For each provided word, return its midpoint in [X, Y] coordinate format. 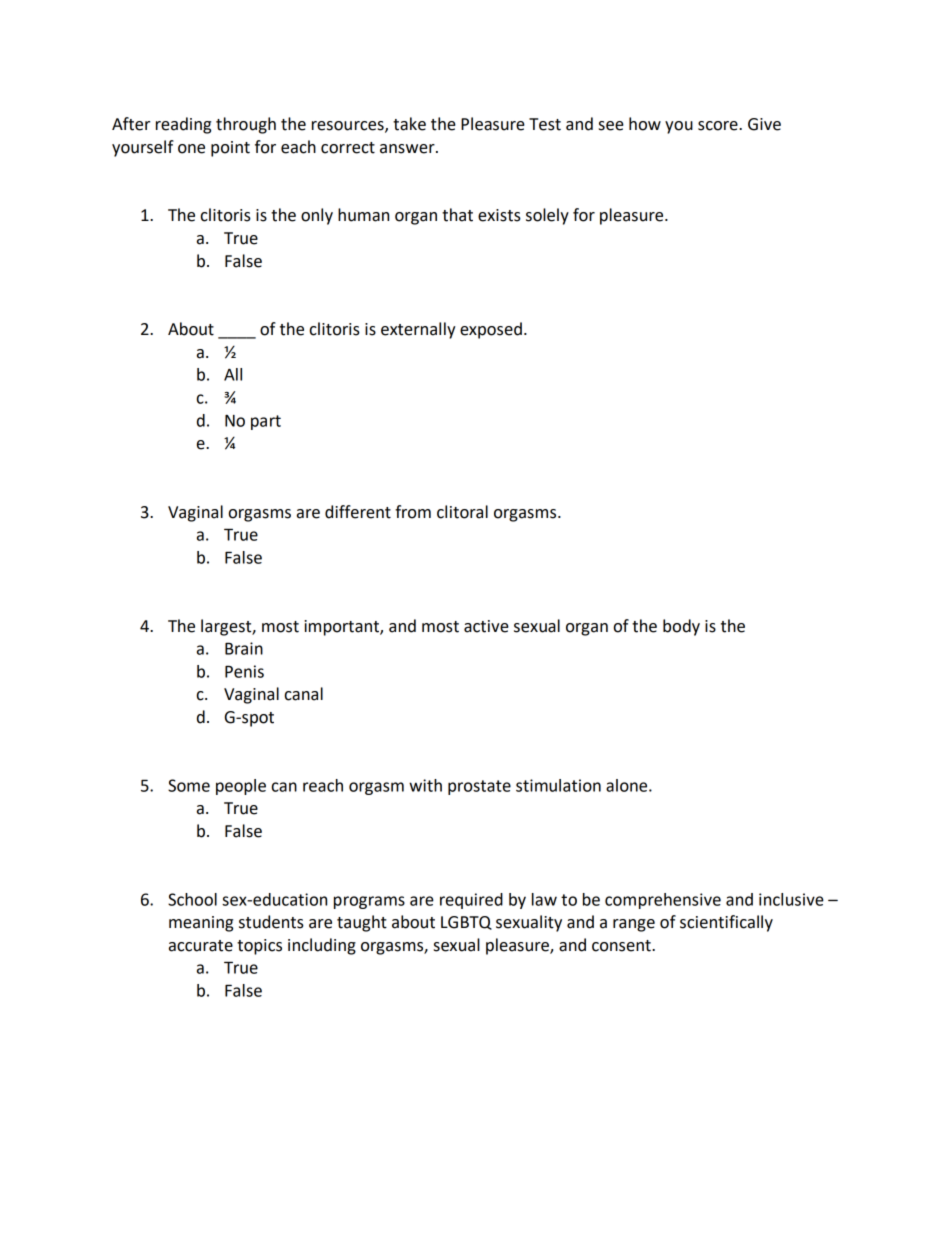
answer [408, 149]
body [681, 627]
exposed [491, 330]
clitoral [462, 512]
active [486, 626]
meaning [201, 924]
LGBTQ [466, 923]
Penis [244, 671]
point [230, 149]
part [266, 422]
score [719, 126]
